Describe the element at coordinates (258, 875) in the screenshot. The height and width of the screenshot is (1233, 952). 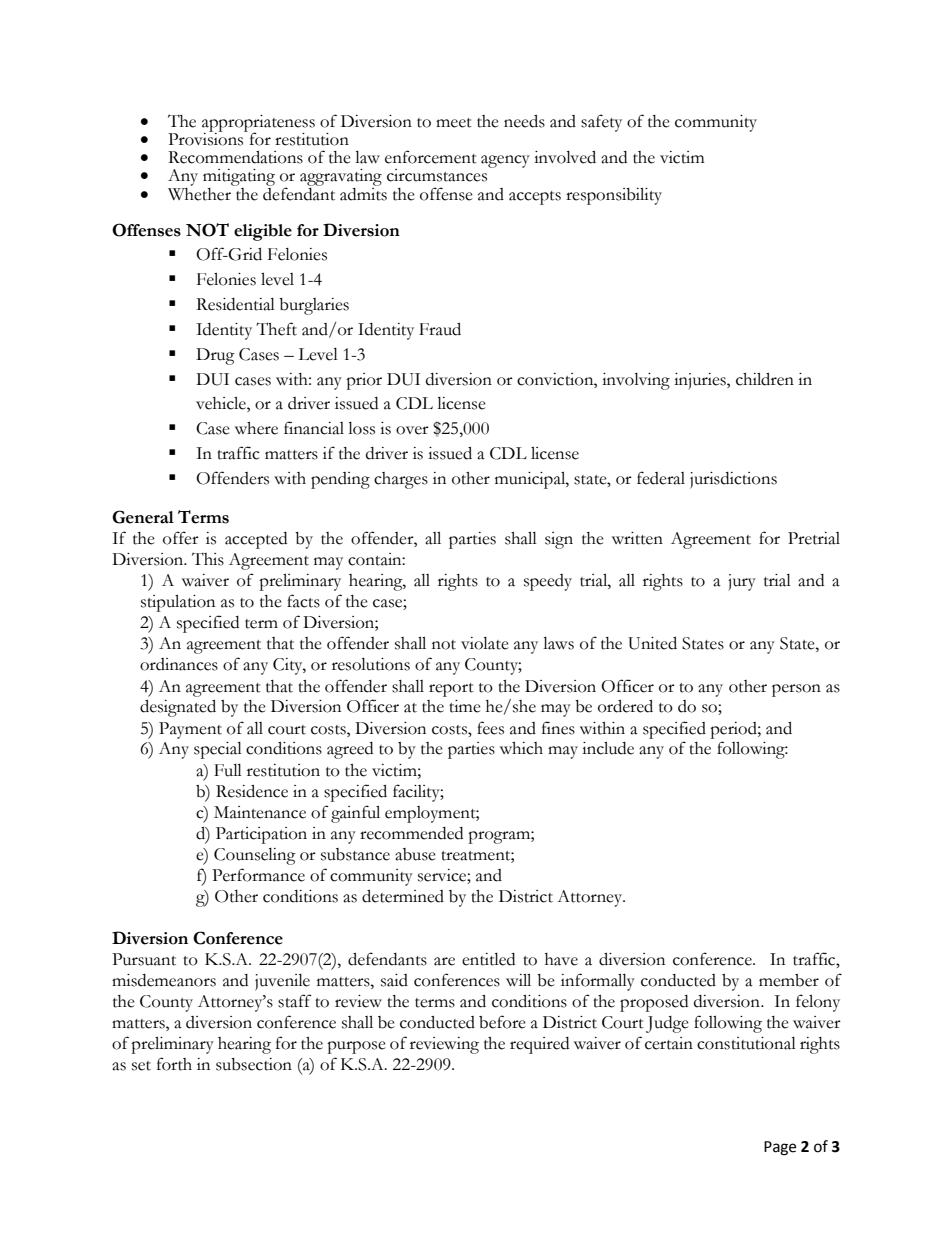
I see `Performance` at that location.
